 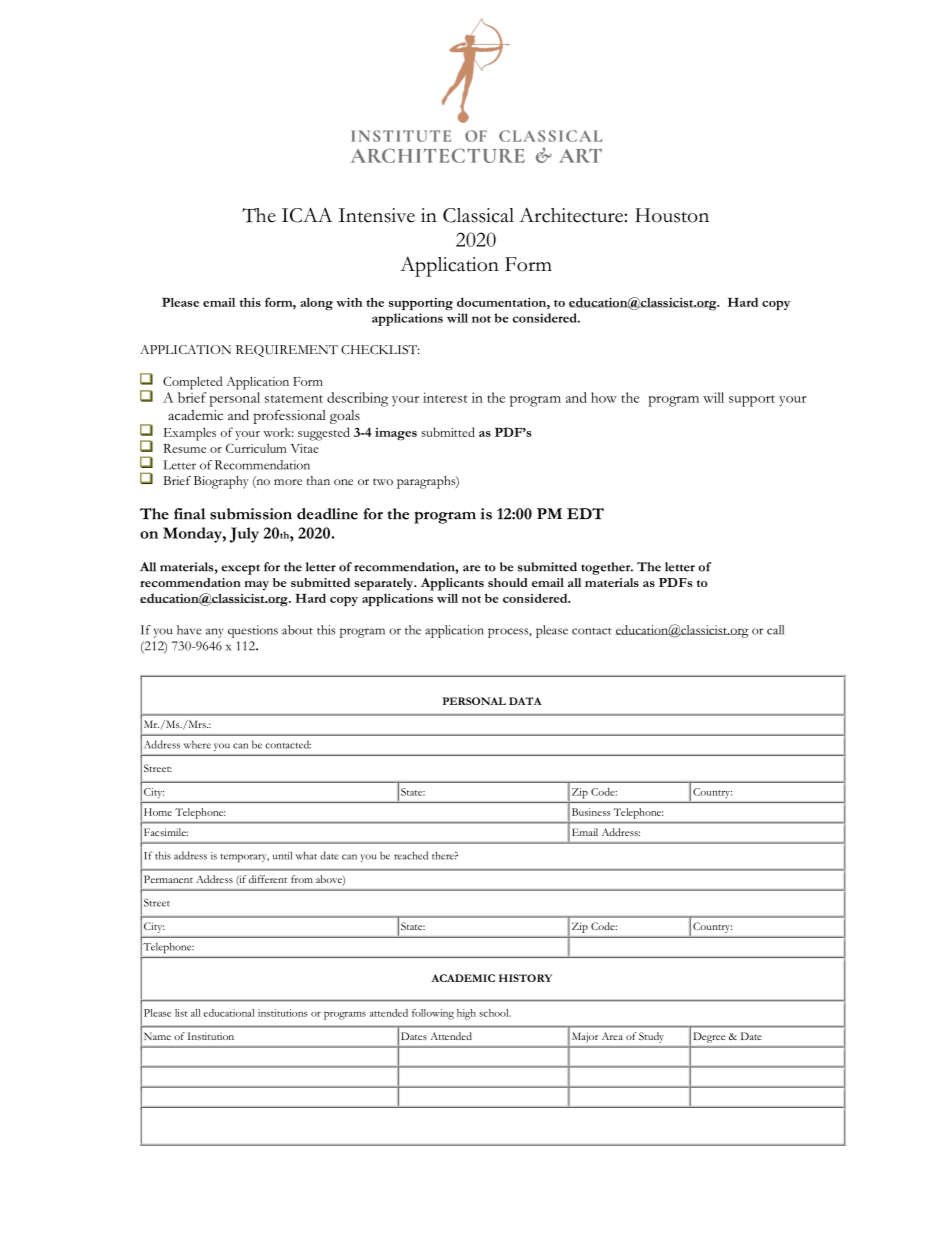 I want to click on following, so click(x=433, y=1014).
